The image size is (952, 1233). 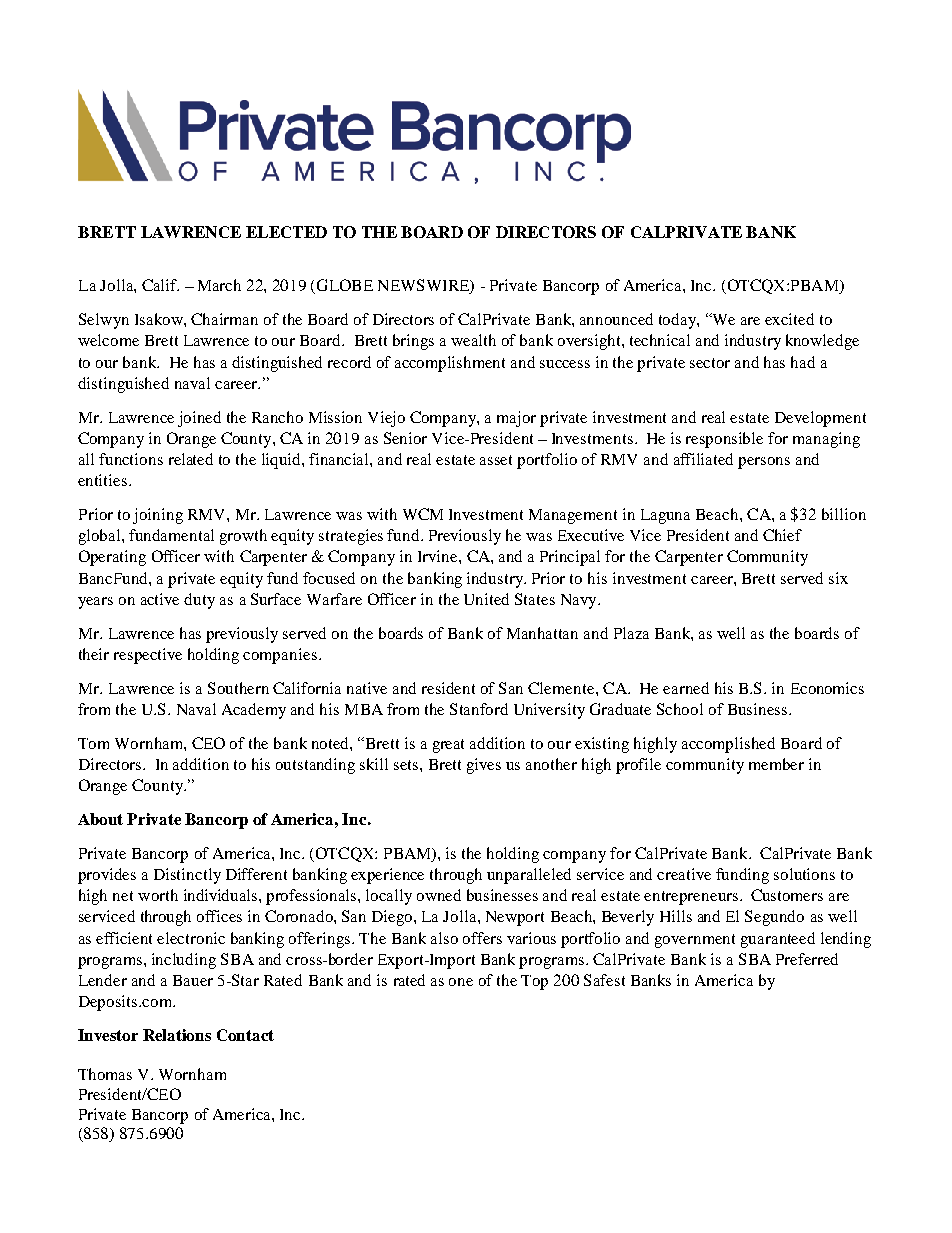 I want to click on great, so click(x=448, y=746).
